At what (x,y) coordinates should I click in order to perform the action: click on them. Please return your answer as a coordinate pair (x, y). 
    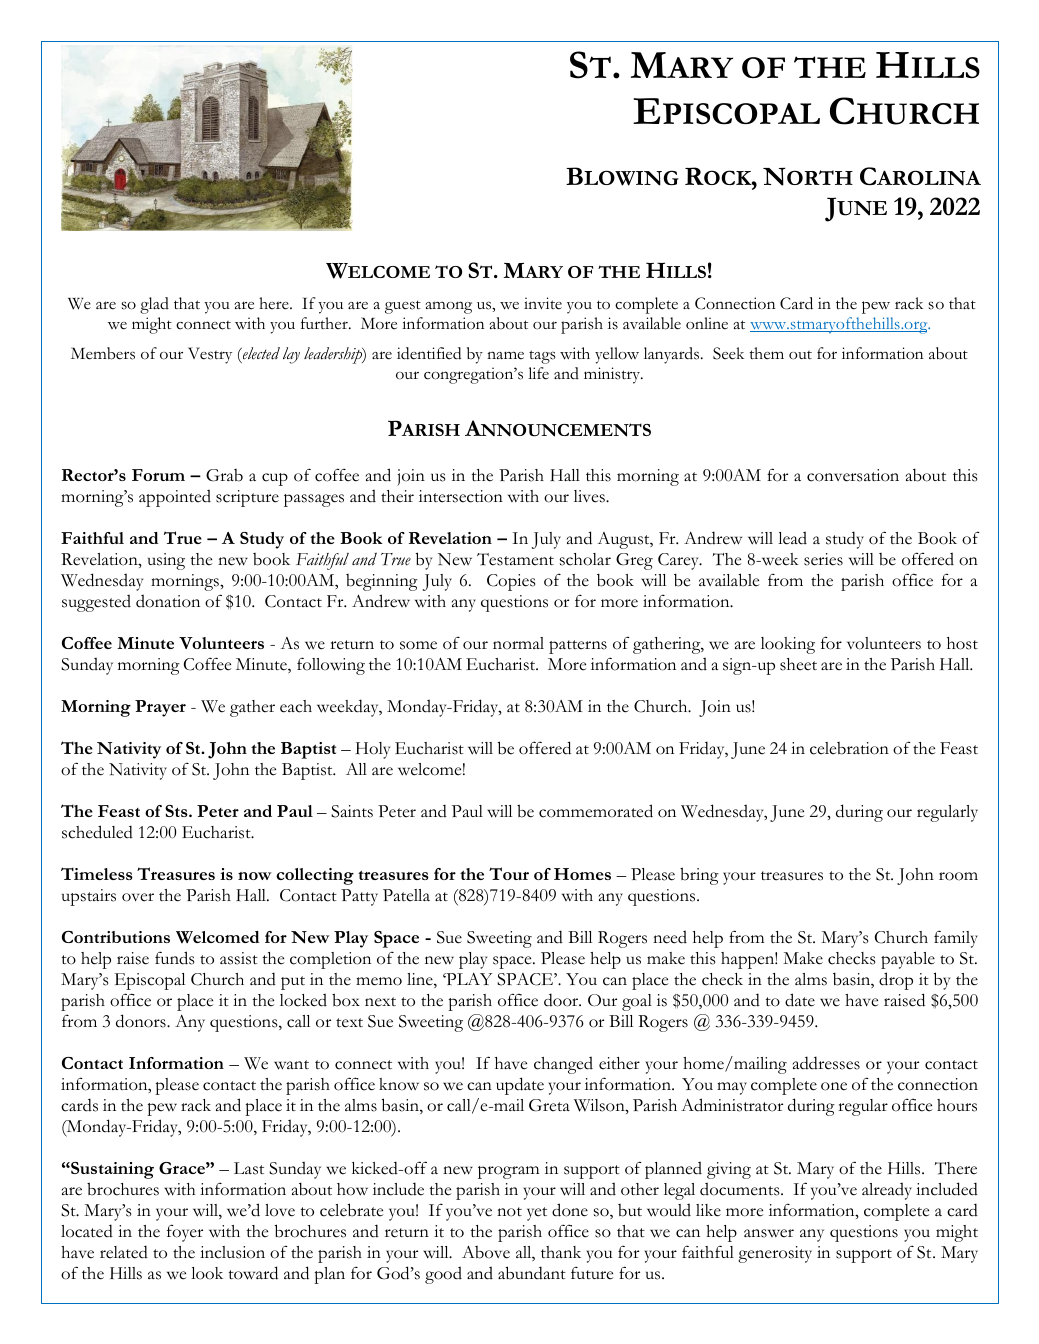
    Looking at the image, I should click on (766, 353).
